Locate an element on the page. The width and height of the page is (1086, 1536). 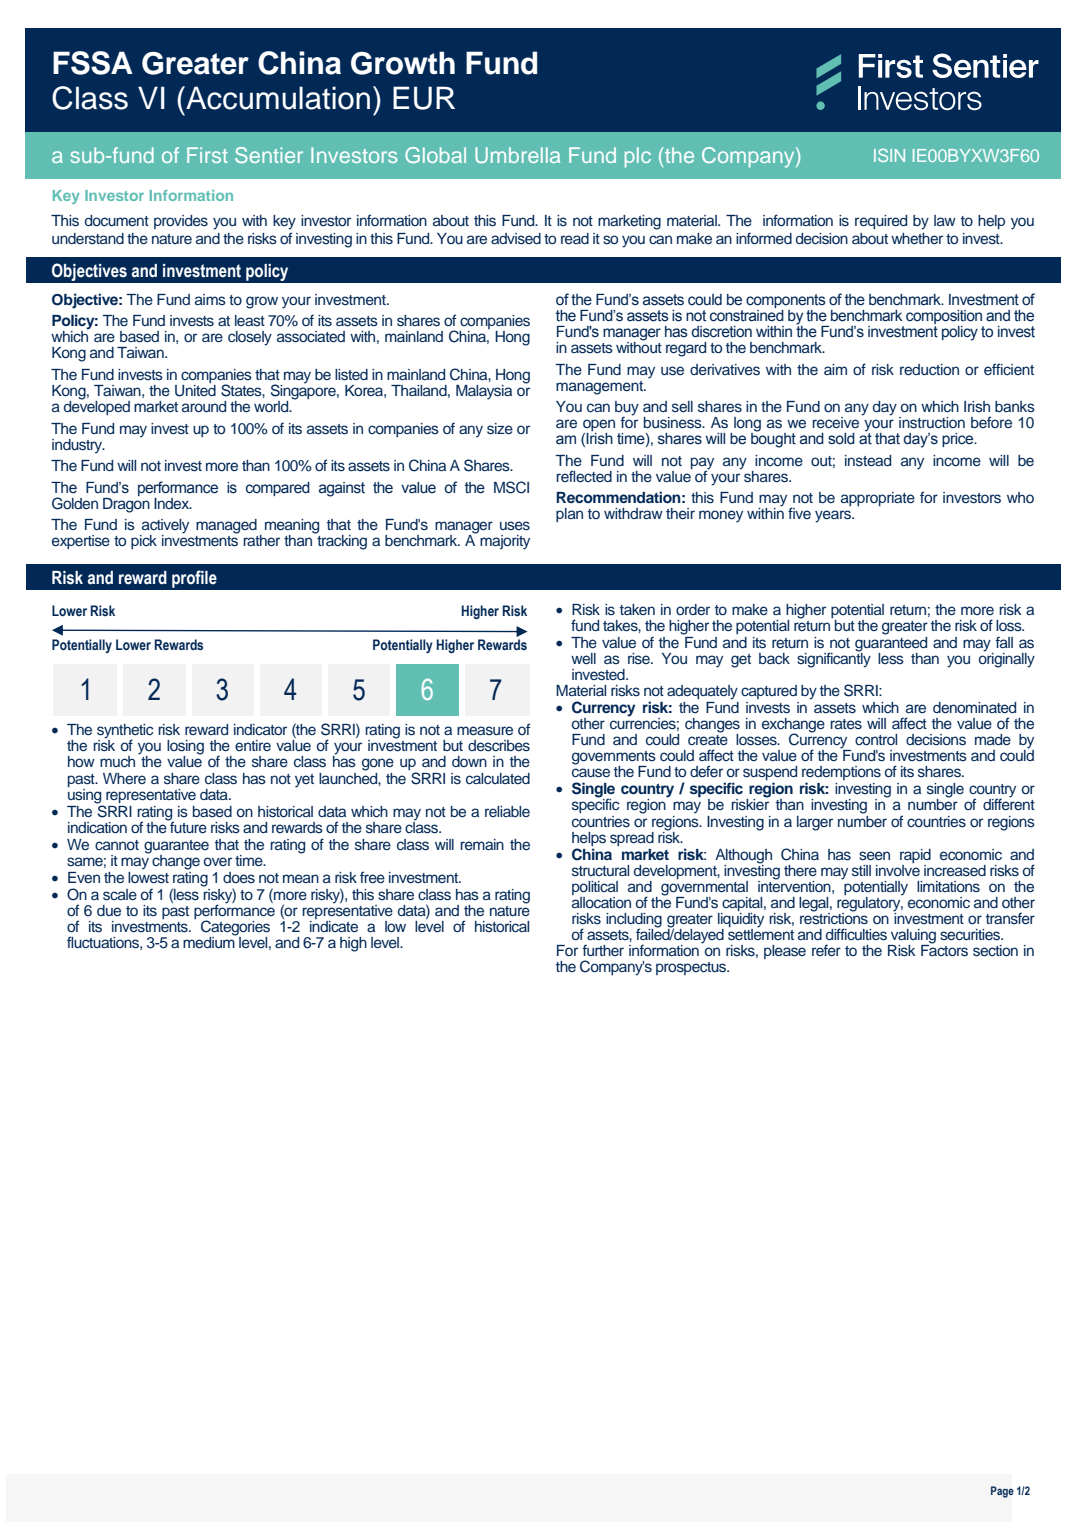
future is located at coordinates (187, 826).
